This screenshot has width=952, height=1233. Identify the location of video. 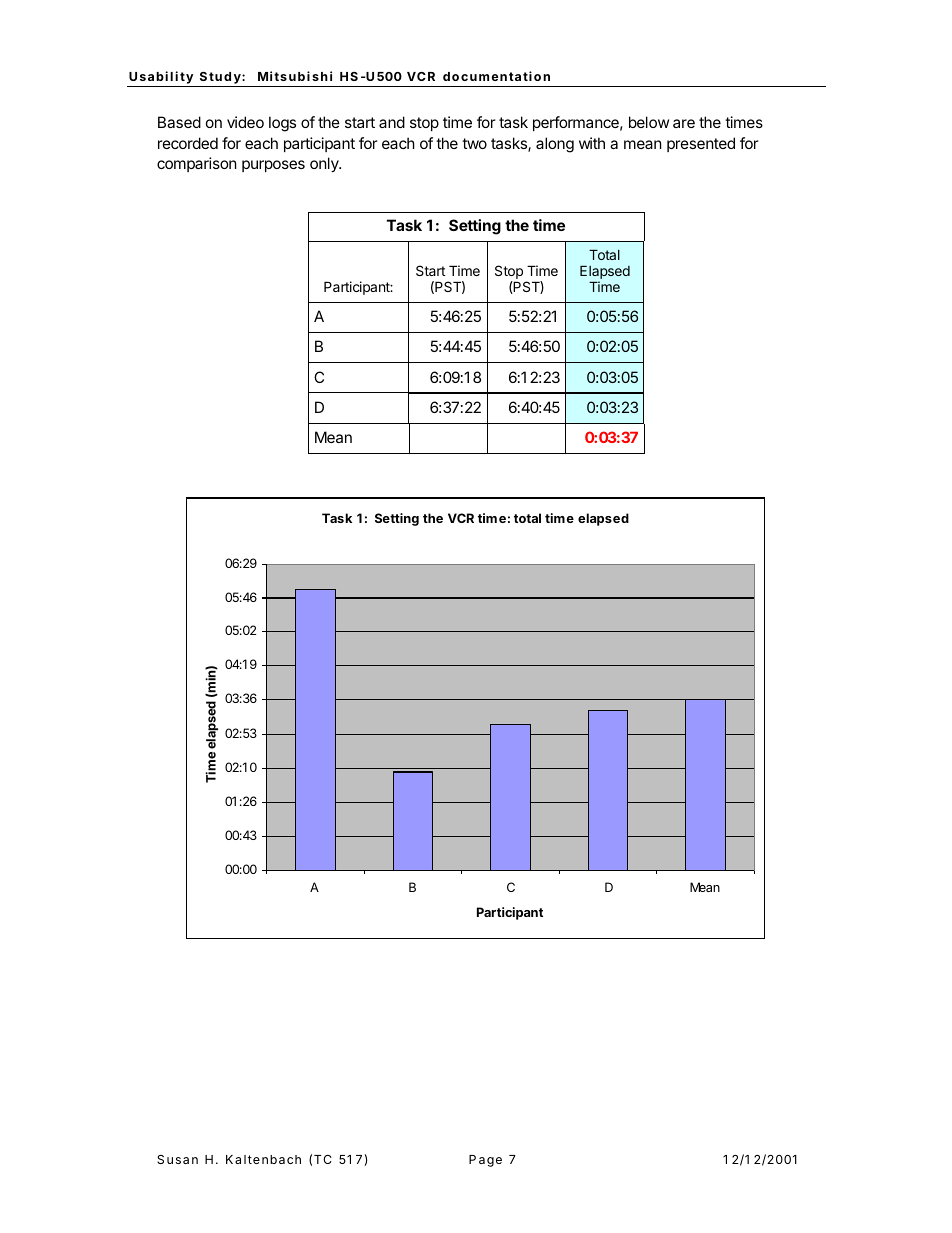
(245, 122).
